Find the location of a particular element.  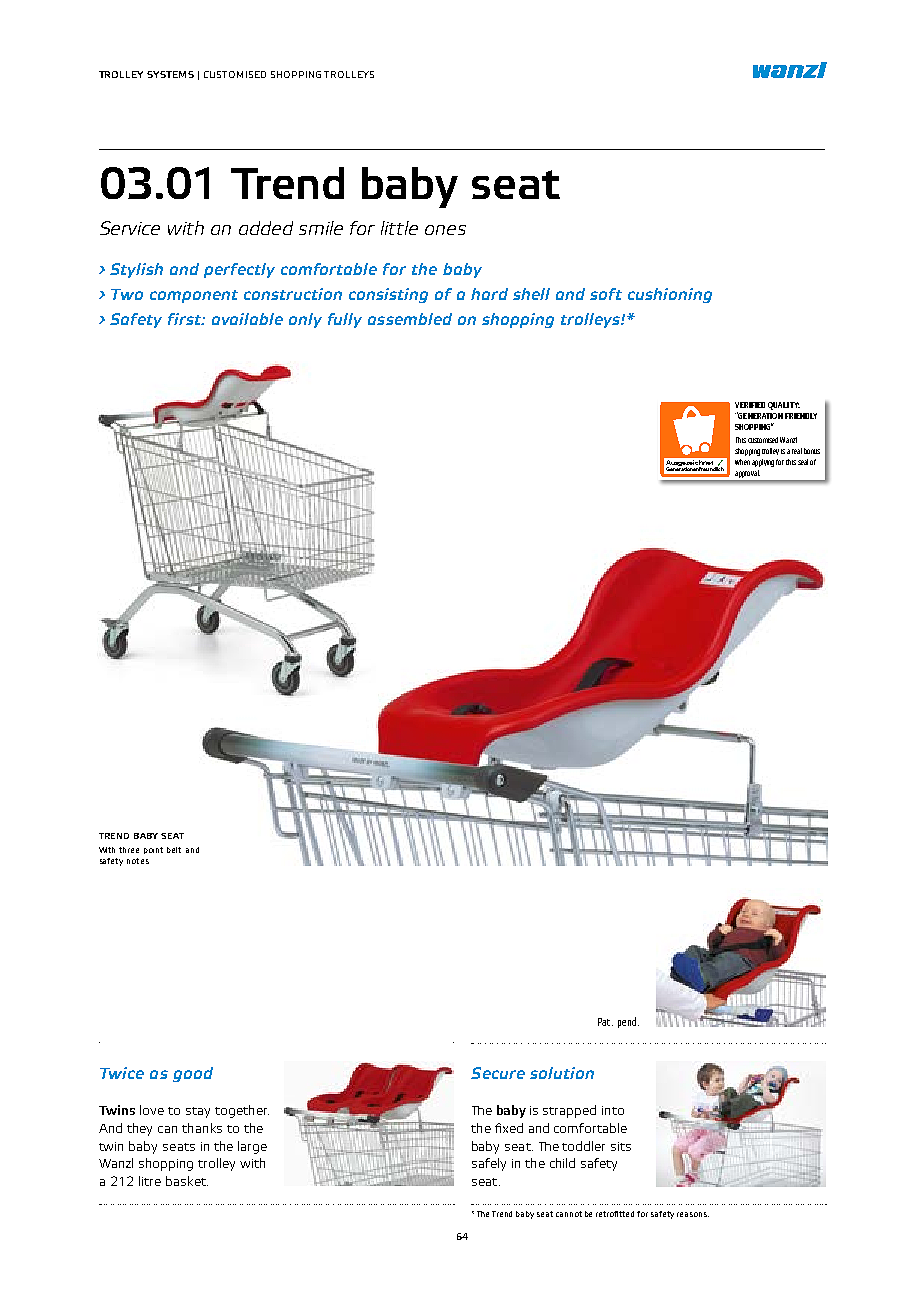

Pat is located at coordinates (605, 1022).
